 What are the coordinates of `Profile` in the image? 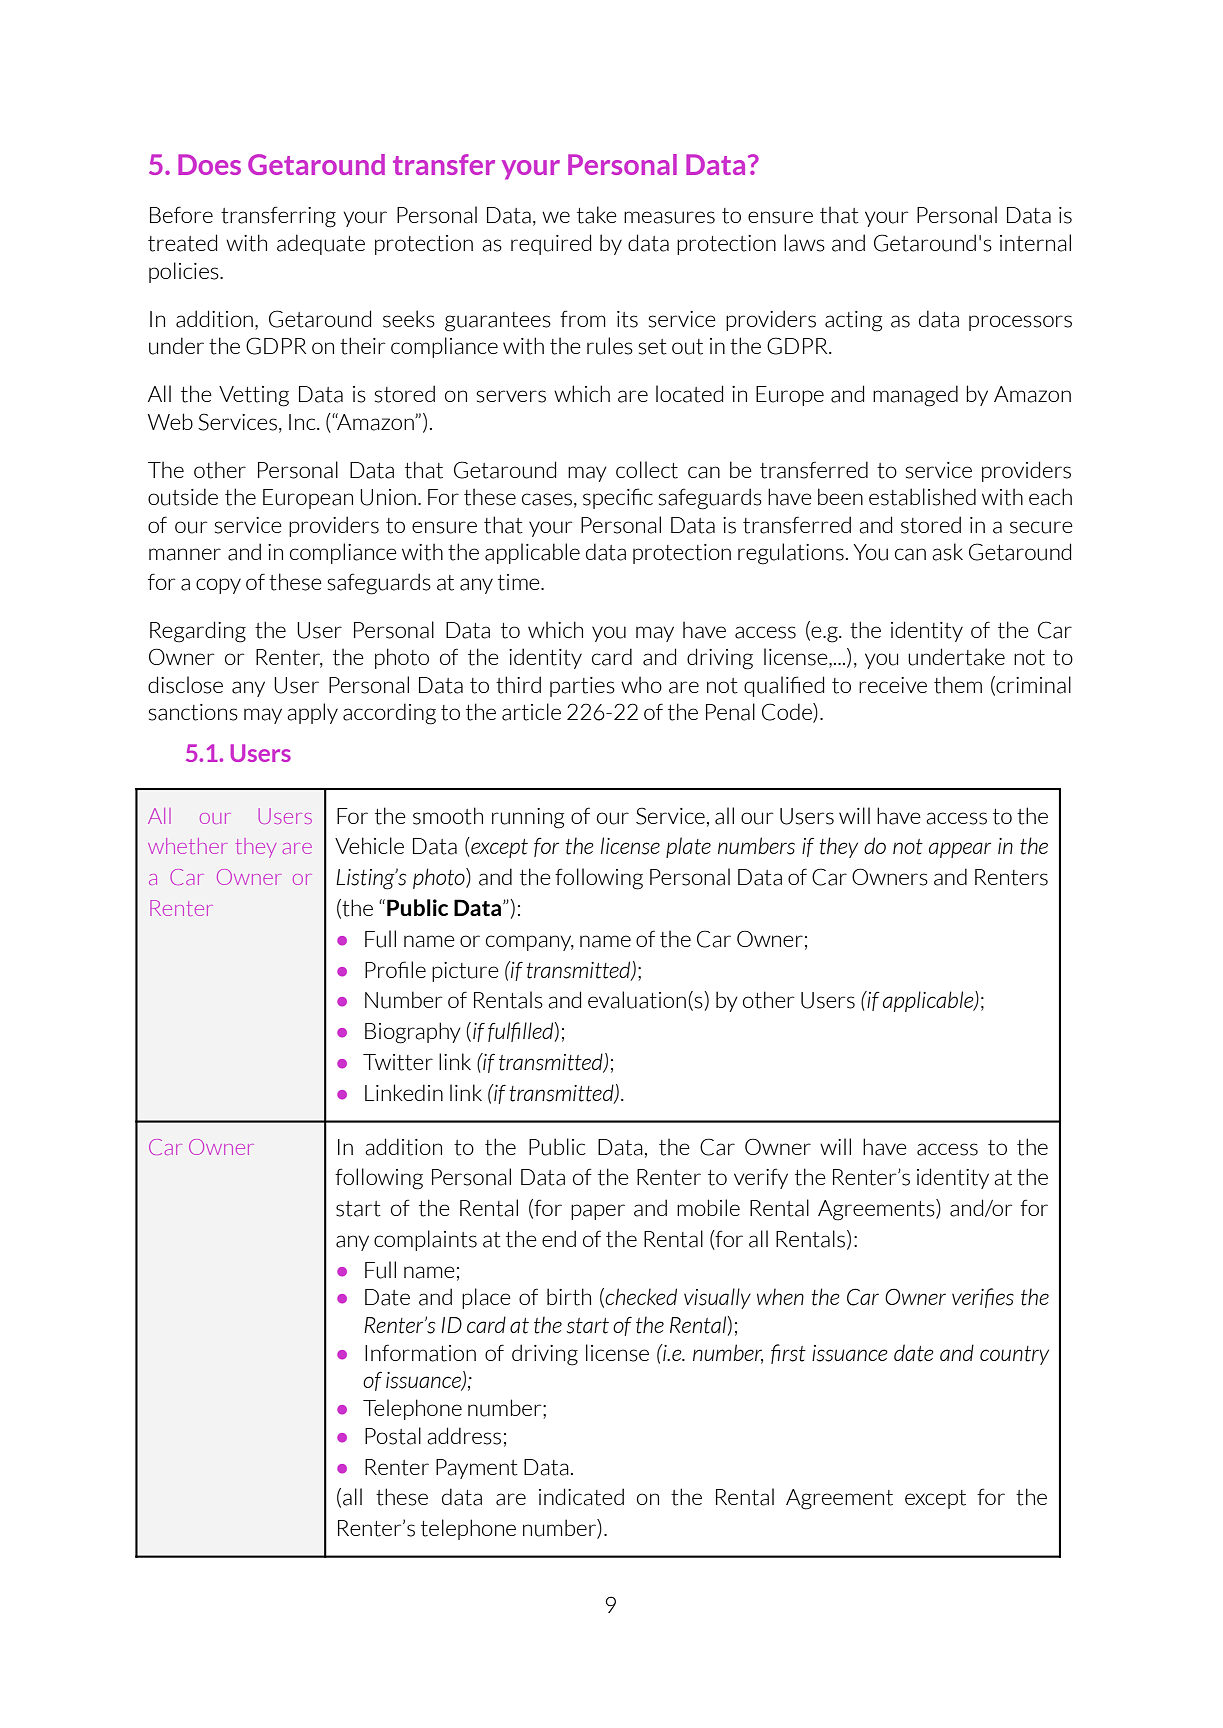 It's located at (395, 969).
